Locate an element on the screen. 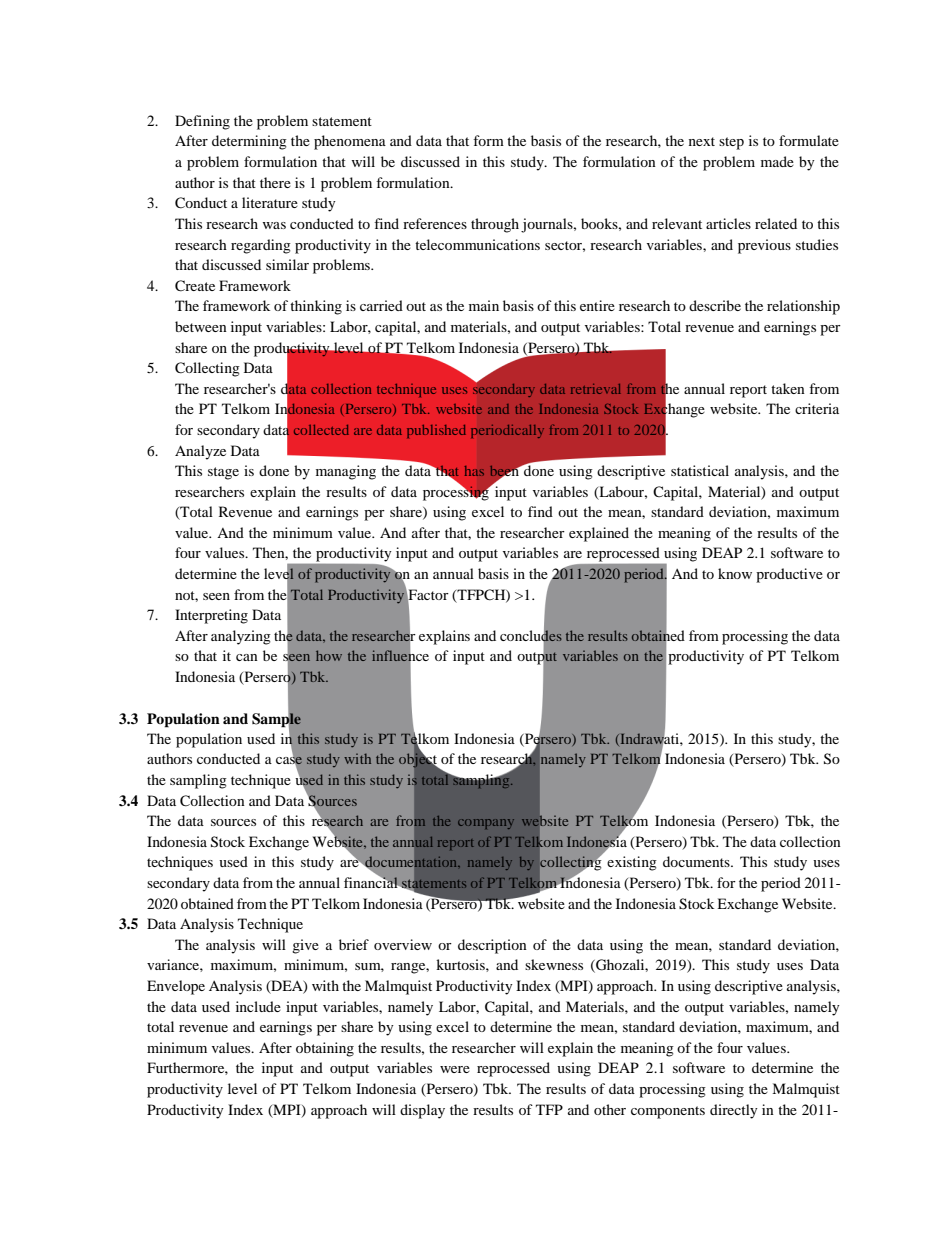 Image resolution: width=952 pixels, height=1233 pixels. through is located at coordinates (495, 225).
